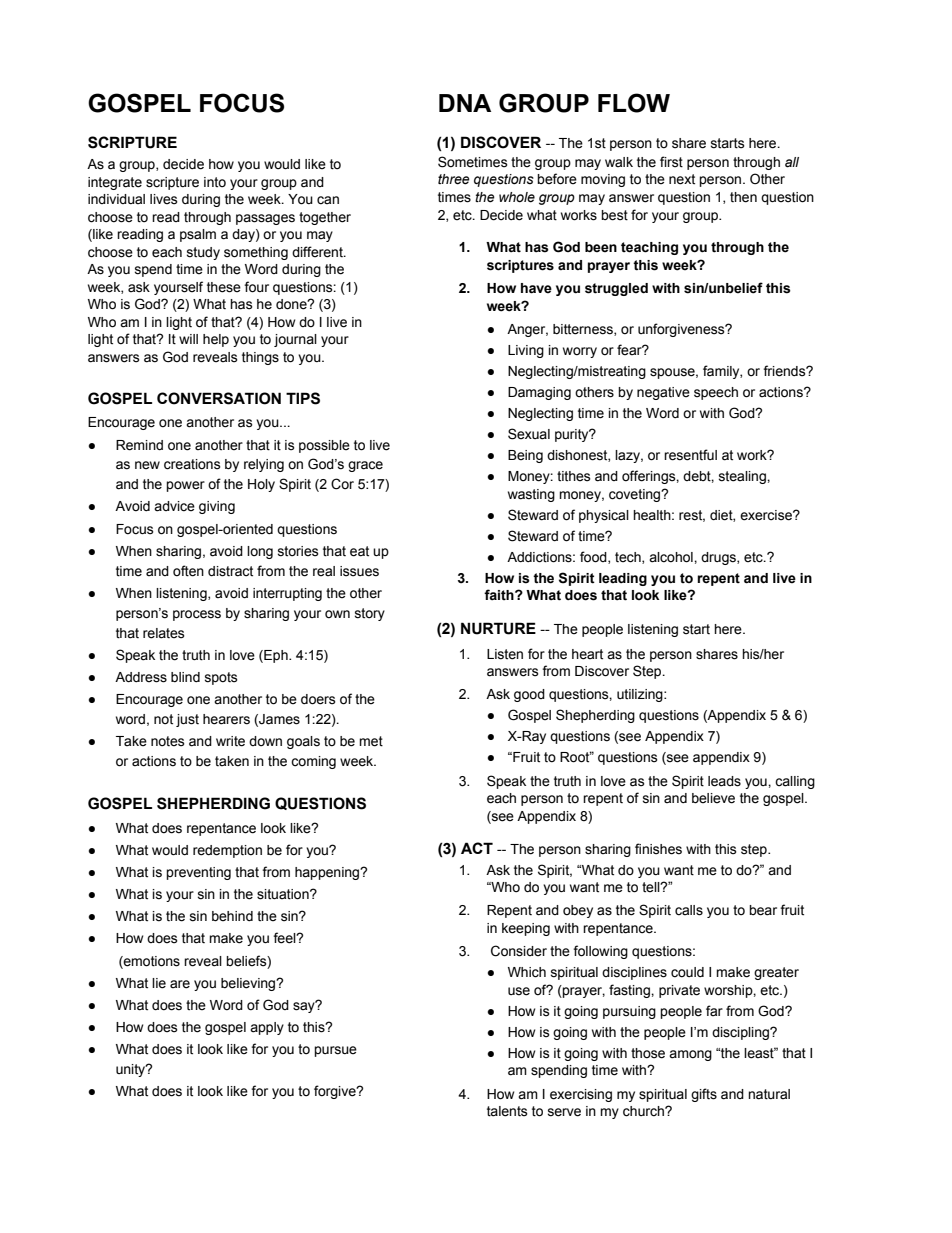 Image resolution: width=952 pixels, height=1233 pixels. Describe the element at coordinates (132, 1070) in the screenshot. I see `unity` at that location.
